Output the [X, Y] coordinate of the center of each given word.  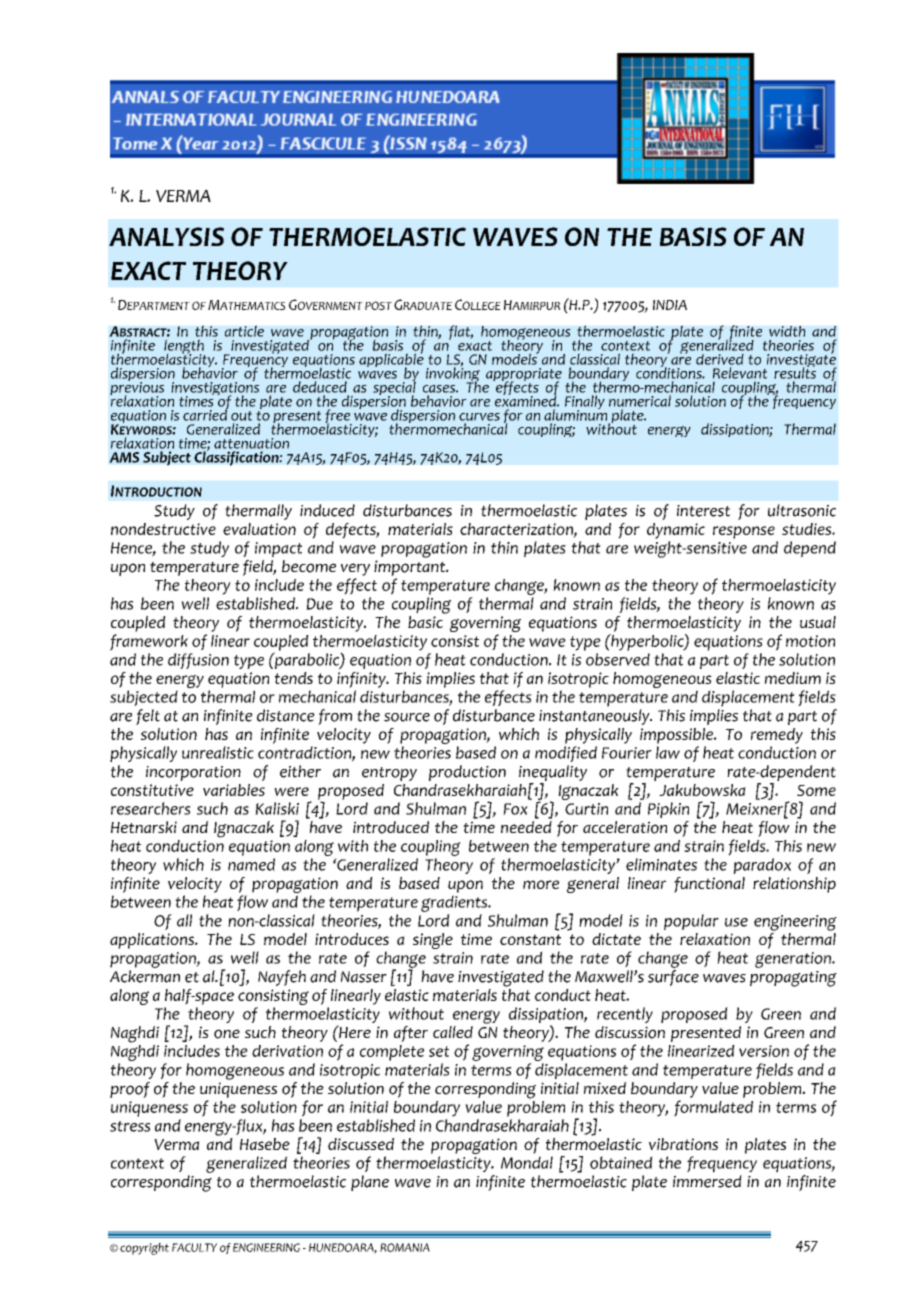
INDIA [670, 305]
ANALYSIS [166, 236]
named [251, 864]
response [744, 532]
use [736, 922]
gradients [455, 903]
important [410, 568]
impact [278, 549]
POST [378, 305]
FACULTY [194, 1247]
